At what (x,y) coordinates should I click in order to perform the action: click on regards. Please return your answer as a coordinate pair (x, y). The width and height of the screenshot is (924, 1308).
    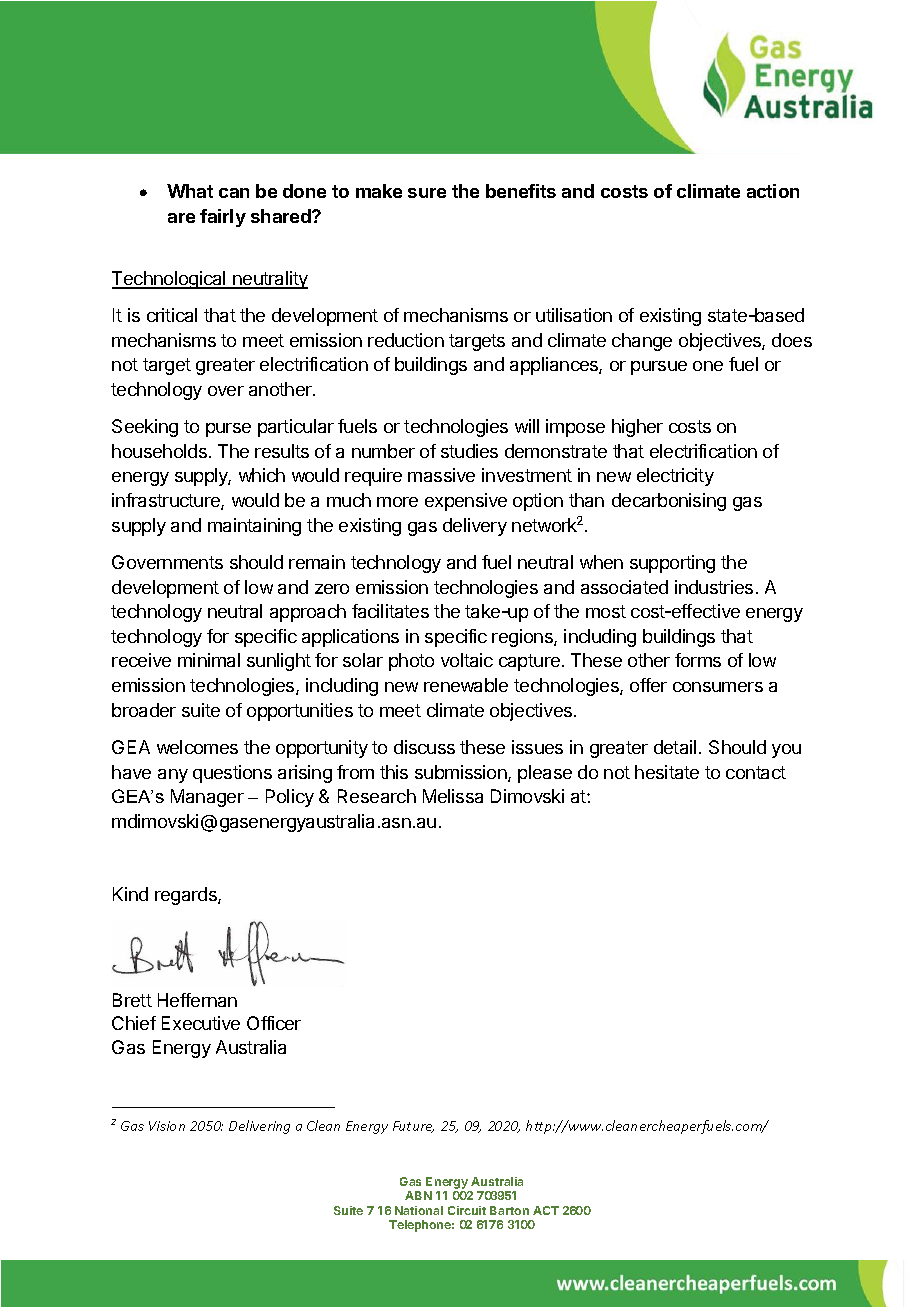
    Looking at the image, I should click on (187, 896).
